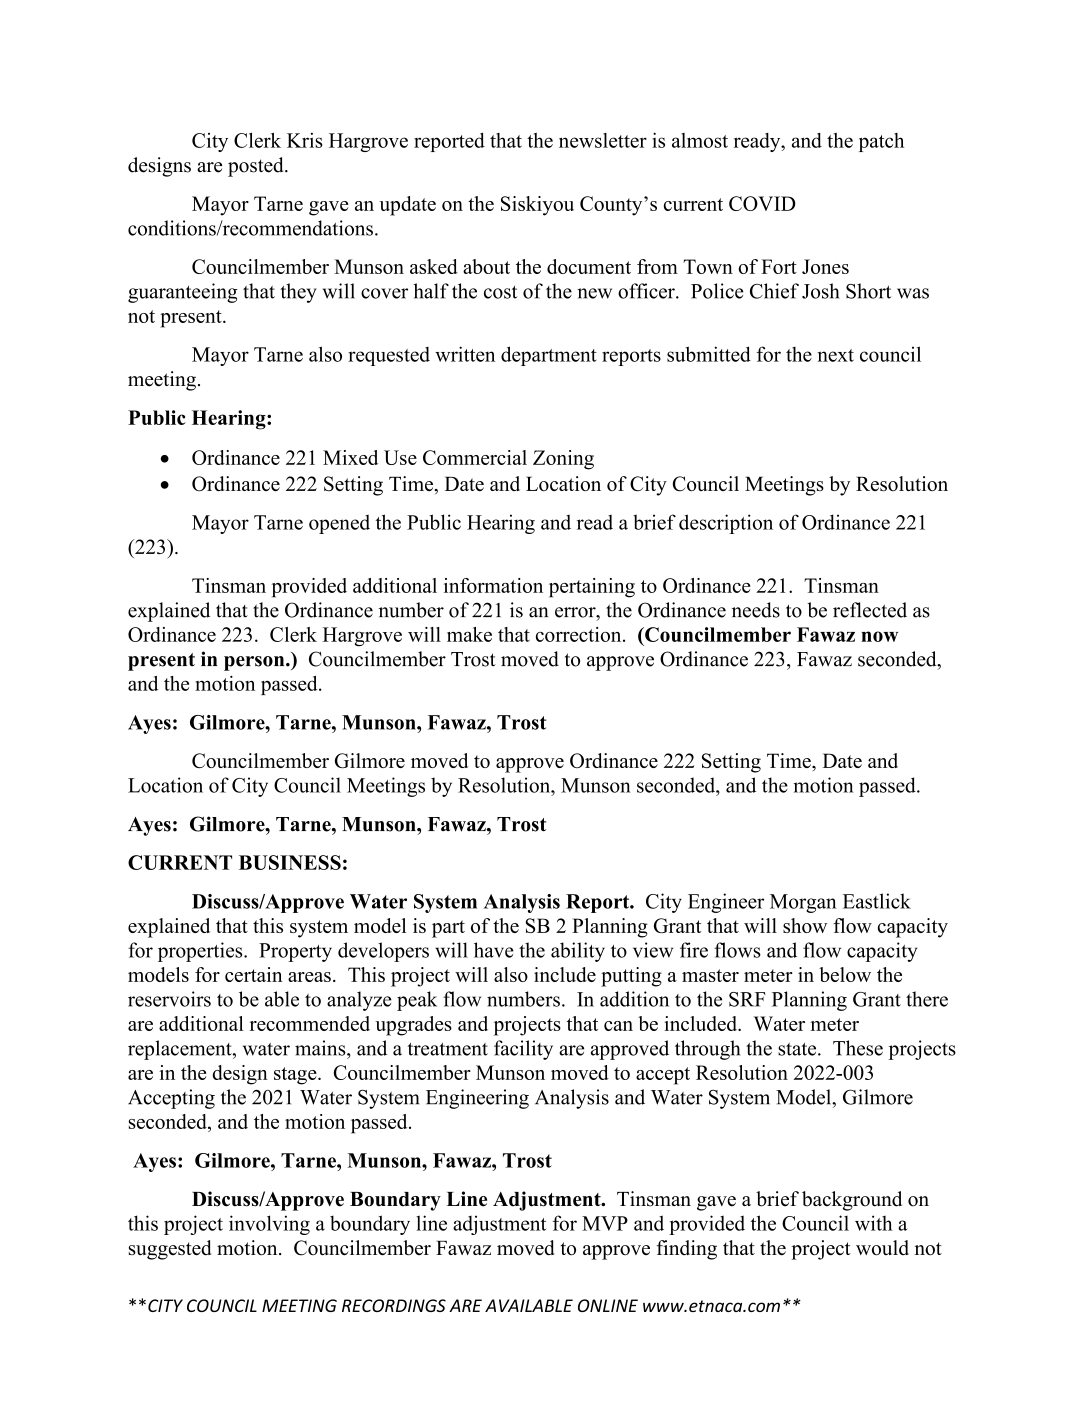 The width and height of the page is (1086, 1405). I want to click on Siskiyou, so click(537, 206).
